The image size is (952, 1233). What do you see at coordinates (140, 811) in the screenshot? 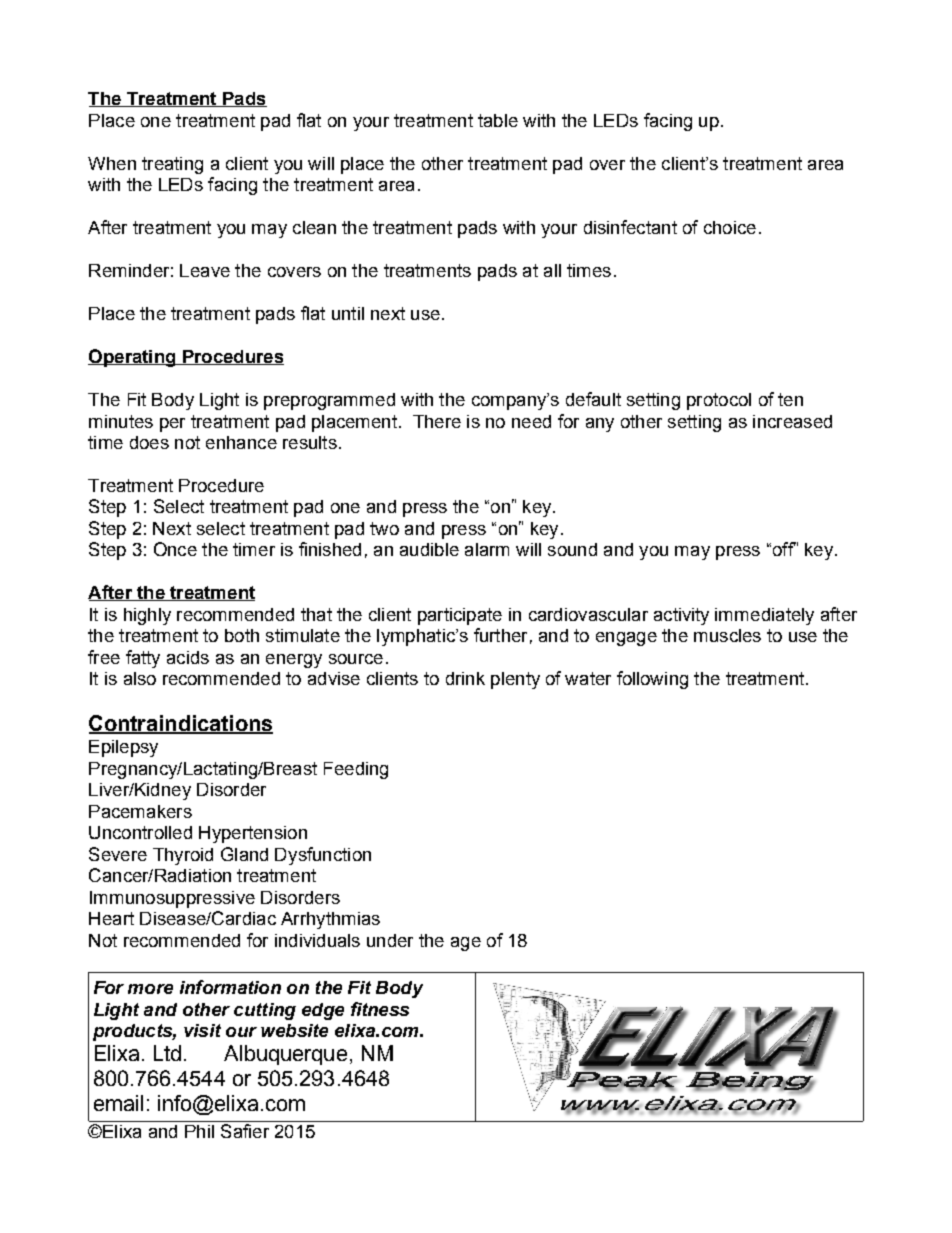
I see `Pacemakers` at bounding box center [140, 811].
